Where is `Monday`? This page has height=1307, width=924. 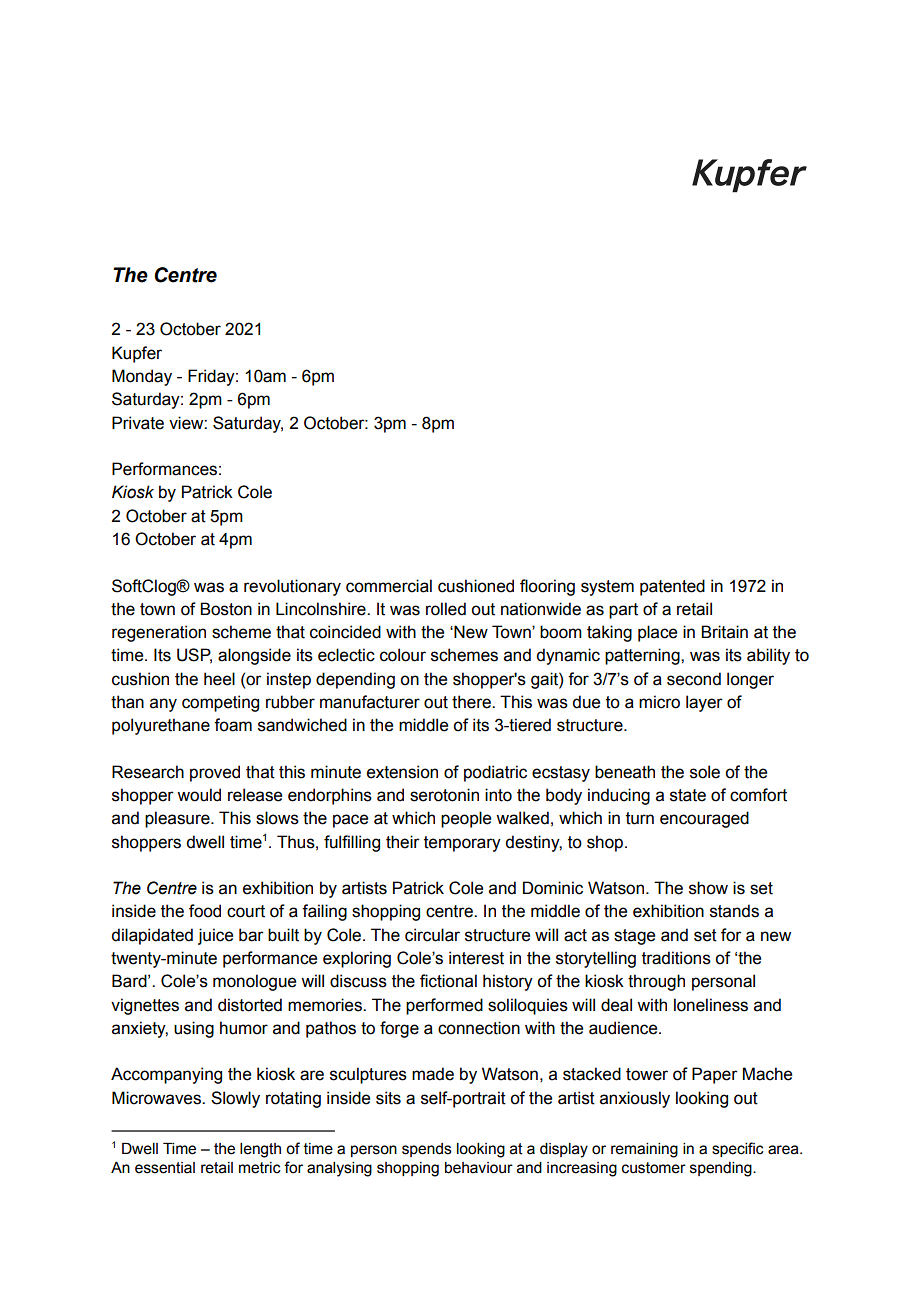 Monday is located at coordinates (142, 377).
